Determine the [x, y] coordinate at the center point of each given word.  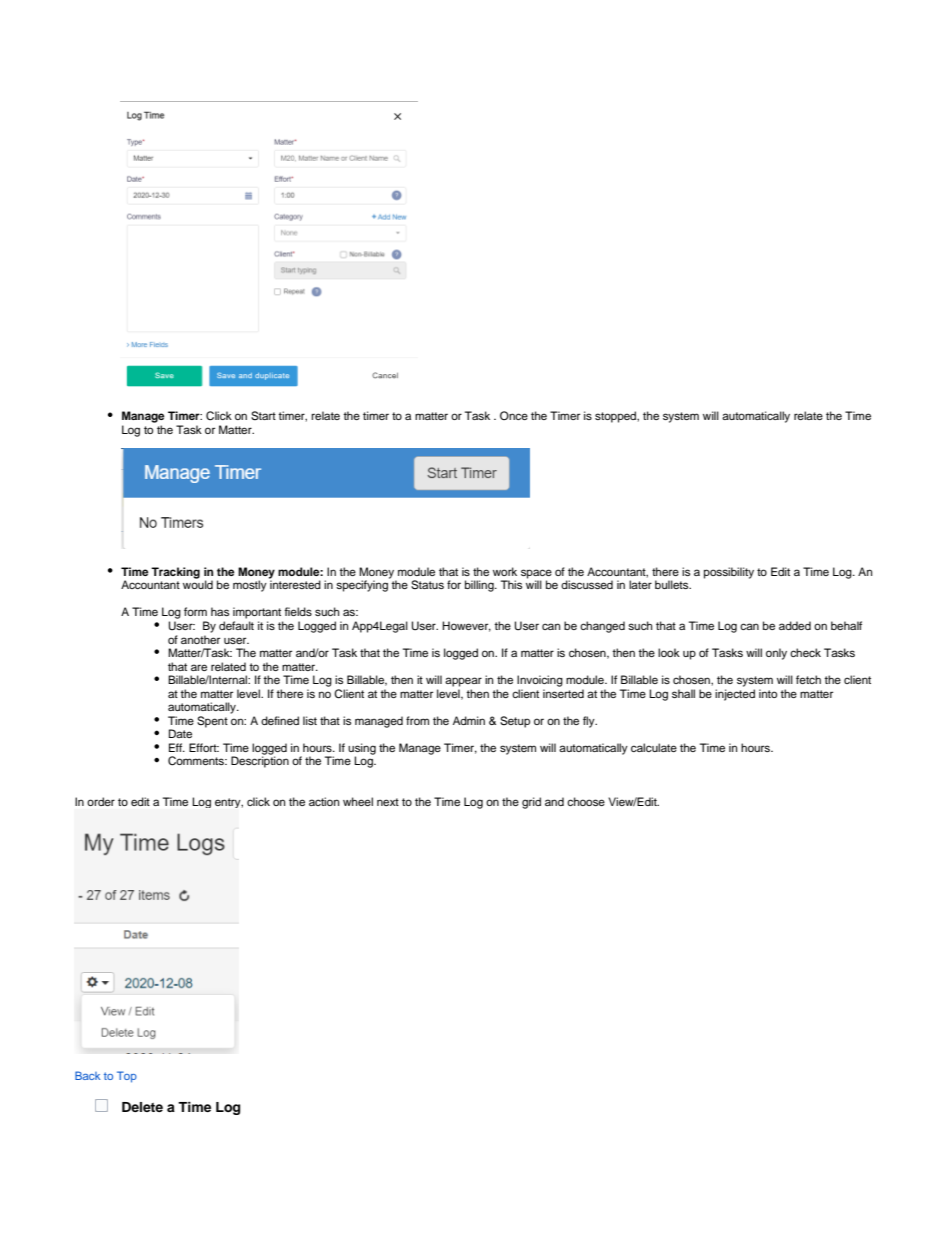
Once [514, 415]
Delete [142, 1107]
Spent [212, 722]
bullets [673, 584]
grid [531, 803]
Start [263, 416]
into [768, 693]
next [388, 802]
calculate [654, 747]
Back [87, 1075]
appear [463, 682]
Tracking [175, 573]
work [505, 571]
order [101, 801]
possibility [729, 573]
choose [586, 801]
